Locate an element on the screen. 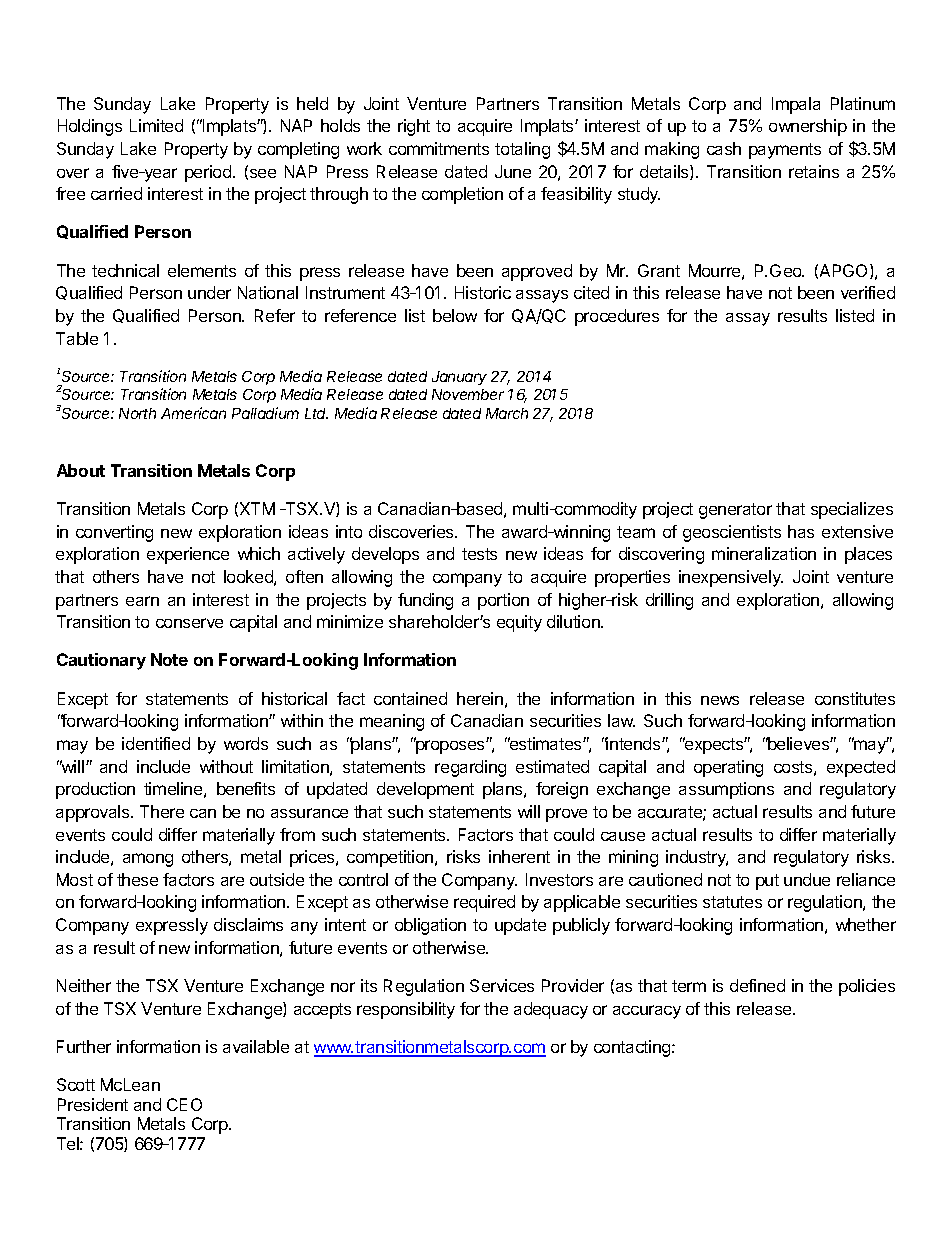 The height and width of the screenshot is (1233, 952). put is located at coordinates (767, 882).
